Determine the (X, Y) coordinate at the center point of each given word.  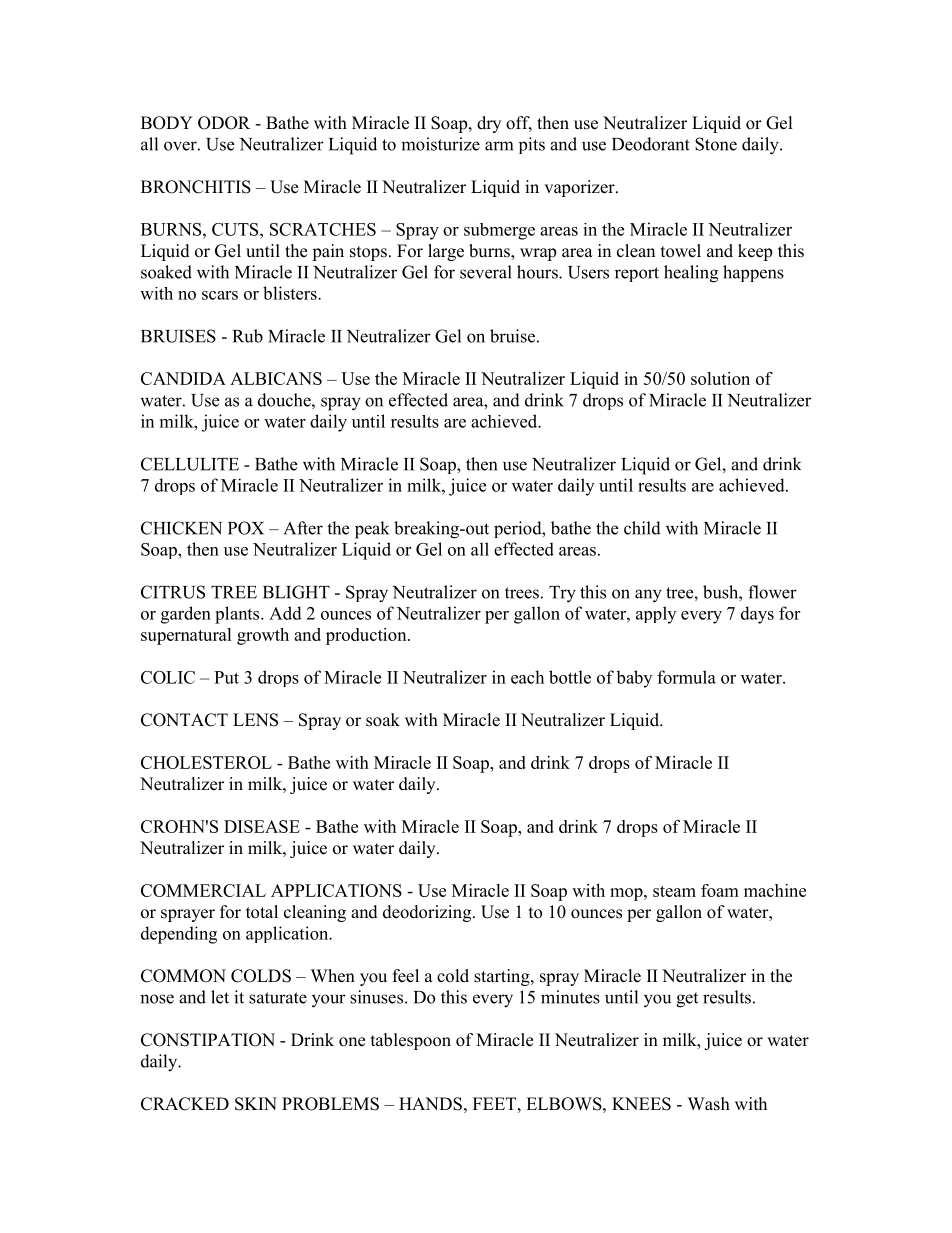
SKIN (256, 1104)
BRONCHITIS (196, 187)
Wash (709, 1104)
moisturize (440, 144)
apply (656, 615)
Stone (716, 144)
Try (562, 594)
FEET (496, 1103)
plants (238, 615)
